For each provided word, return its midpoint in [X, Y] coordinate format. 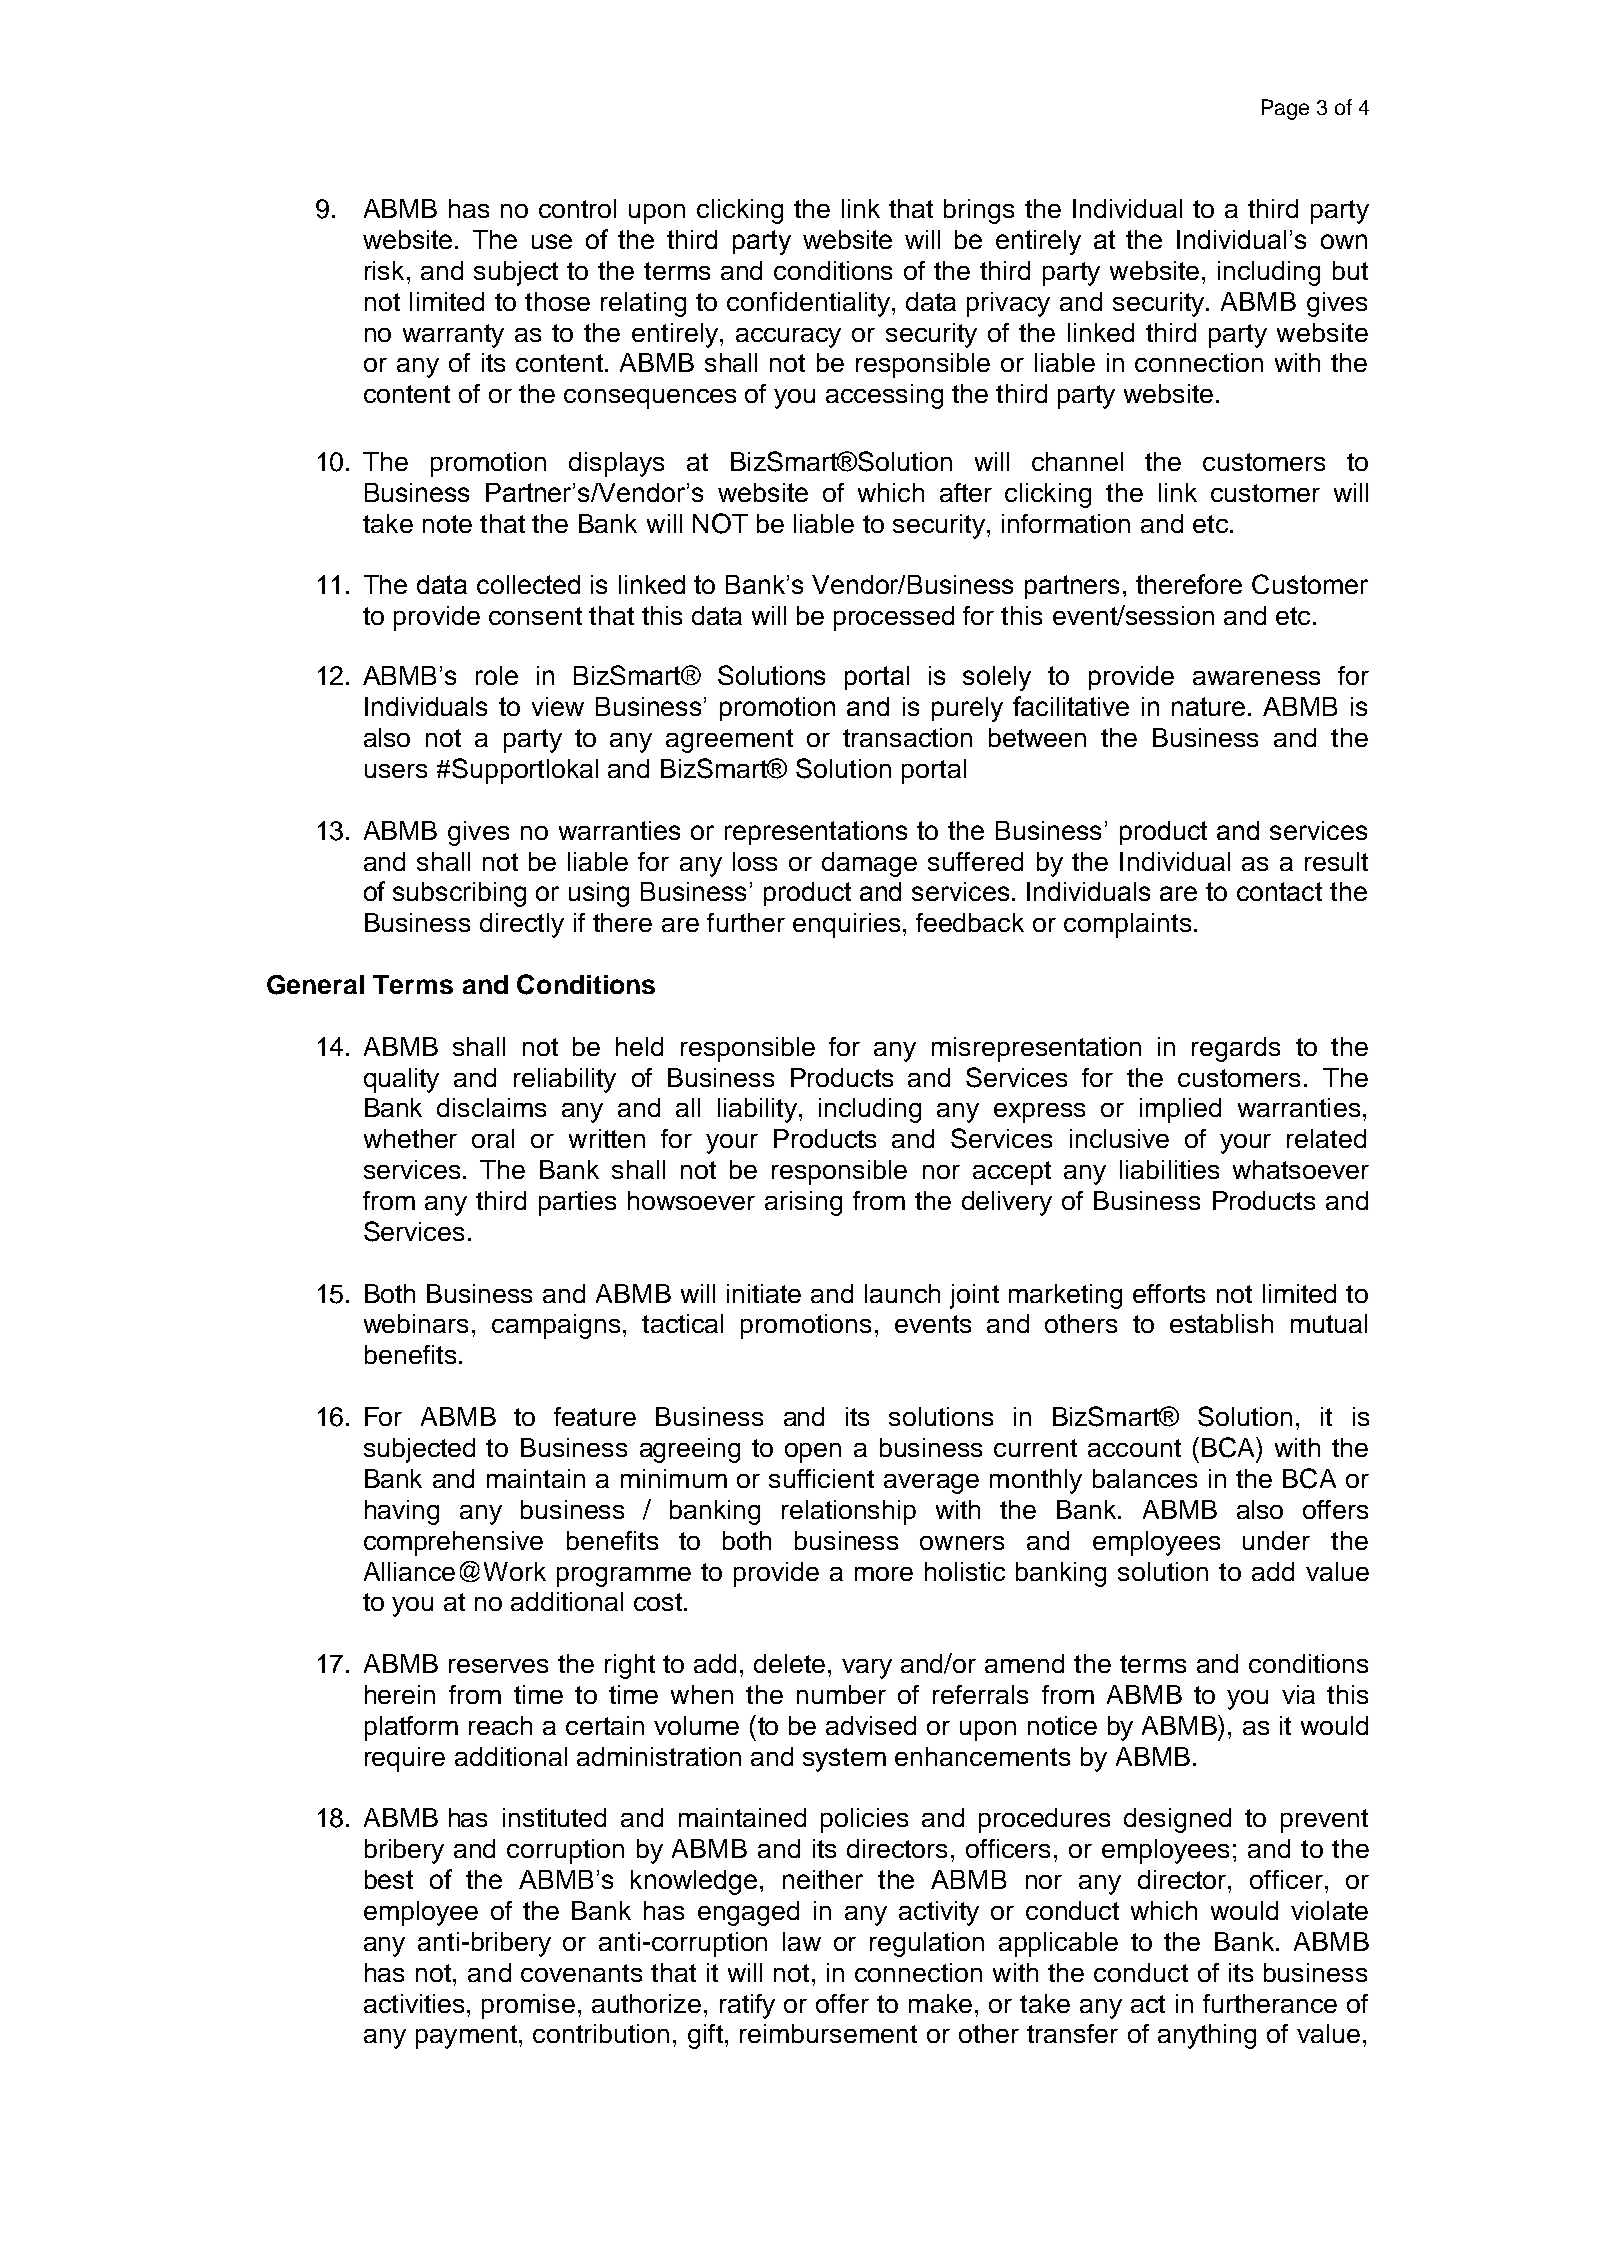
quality [401, 1080]
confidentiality [808, 304]
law [802, 1941]
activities [414, 2003]
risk [386, 270]
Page [1285, 109]
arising [803, 1203]
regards [1236, 1049]
